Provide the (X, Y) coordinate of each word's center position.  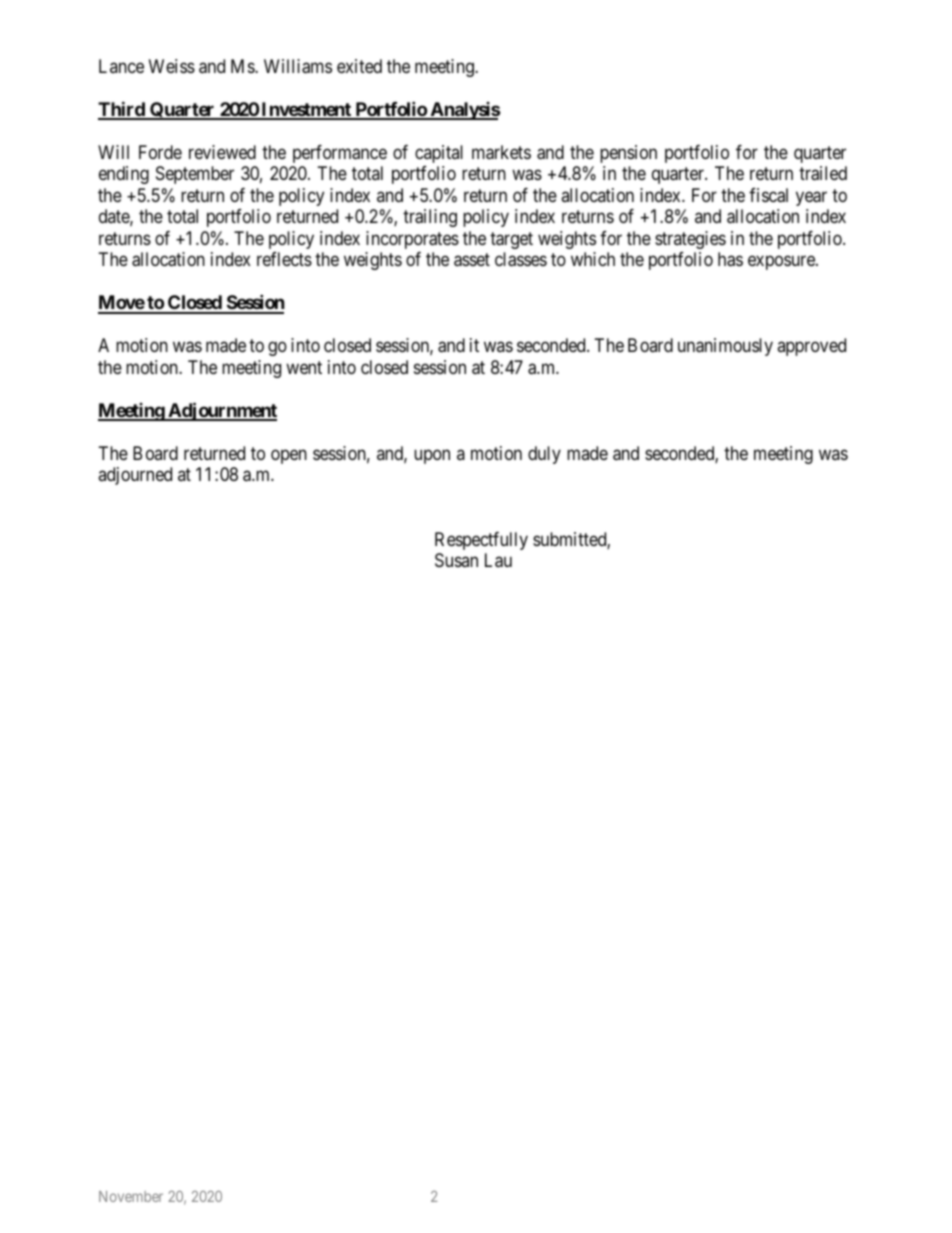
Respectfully (481, 541)
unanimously (725, 347)
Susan (456, 560)
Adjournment (221, 411)
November (131, 1196)
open (289, 456)
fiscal (768, 195)
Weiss (172, 66)
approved (811, 347)
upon (432, 456)
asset (472, 260)
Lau (498, 560)
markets (501, 152)
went (304, 367)
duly (544, 455)
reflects (284, 259)
